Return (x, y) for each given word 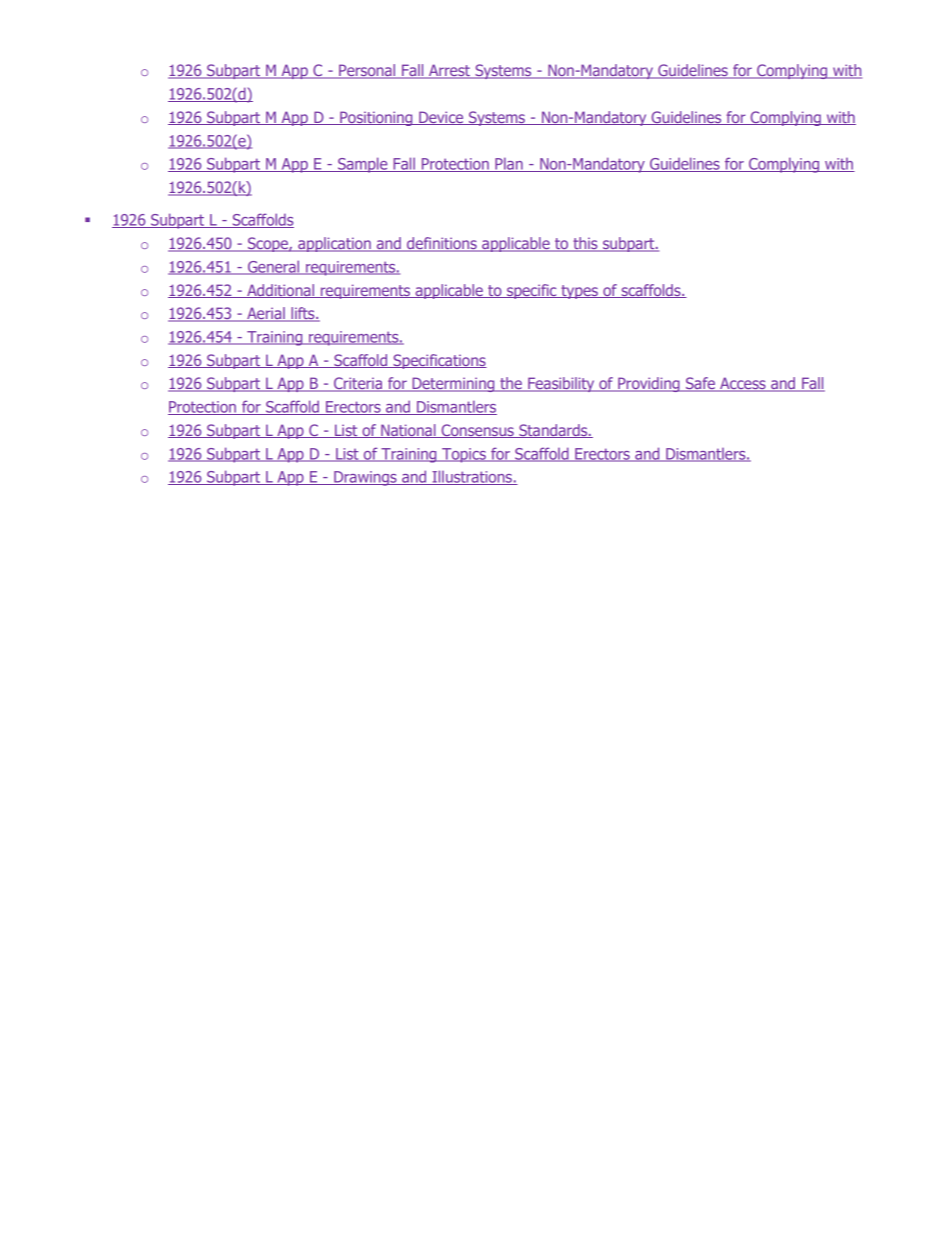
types (579, 292)
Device (441, 118)
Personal (367, 71)
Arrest (449, 71)
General (274, 267)
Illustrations (472, 477)
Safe (700, 384)
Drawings (365, 478)
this (585, 244)
